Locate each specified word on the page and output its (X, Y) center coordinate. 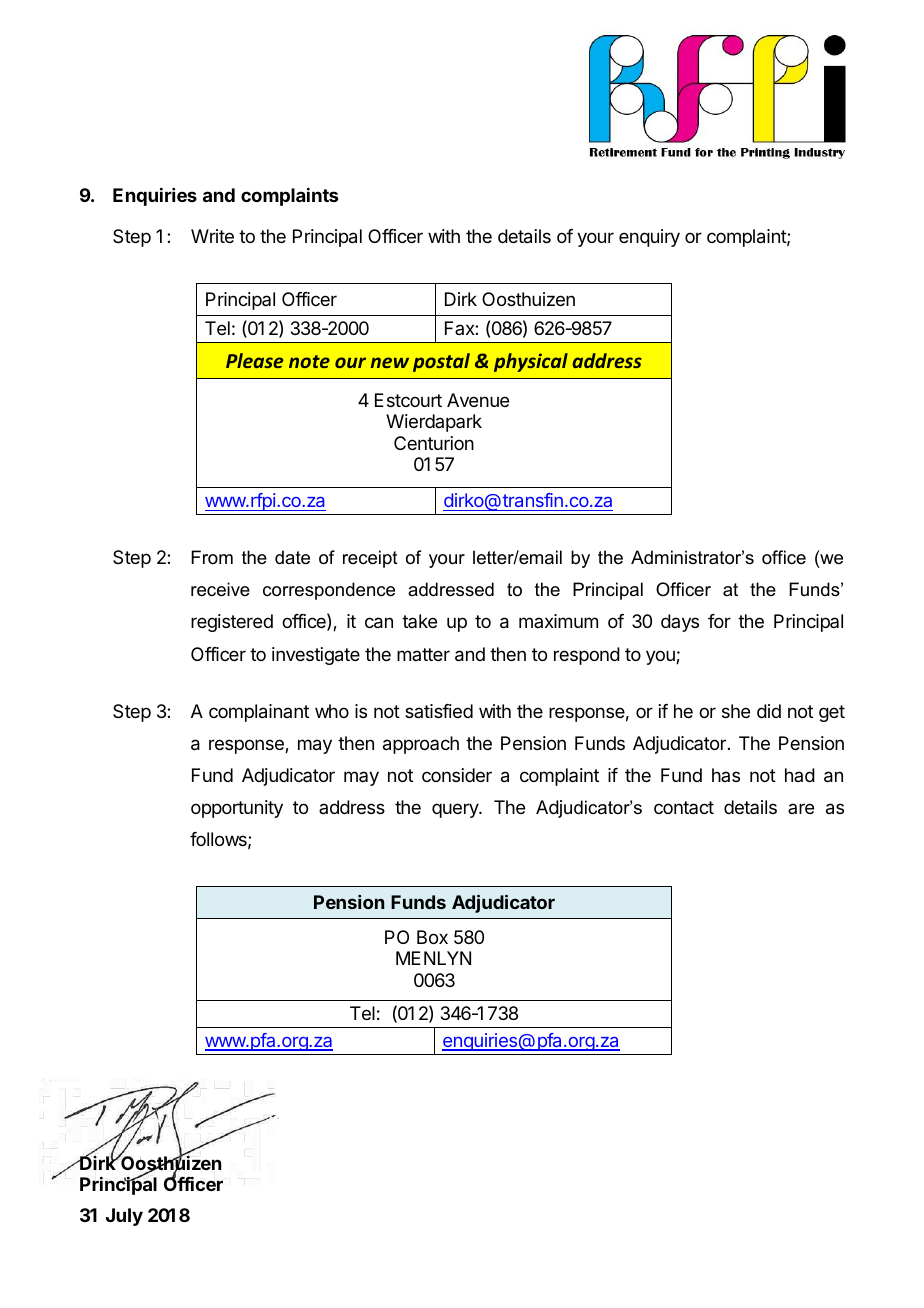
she (736, 711)
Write (212, 236)
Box (432, 937)
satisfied (439, 711)
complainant (259, 713)
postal (441, 362)
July (124, 1217)
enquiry (649, 238)
